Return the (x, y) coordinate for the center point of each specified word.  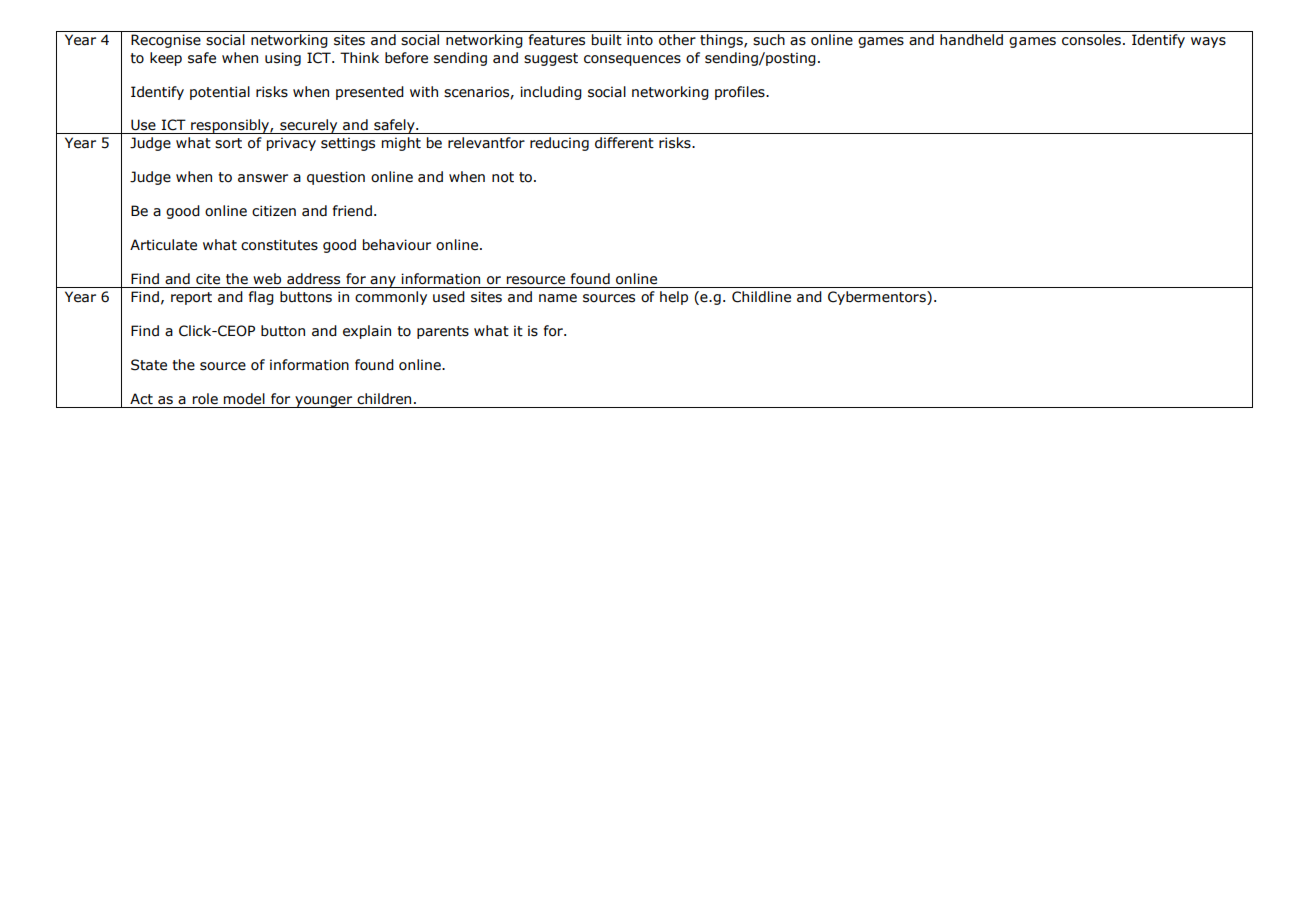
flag (261, 298)
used (449, 297)
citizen (274, 211)
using (283, 59)
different (624, 143)
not (503, 177)
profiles (741, 93)
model (244, 399)
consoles (1091, 40)
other (677, 40)
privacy (291, 144)
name (558, 298)
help (674, 298)
